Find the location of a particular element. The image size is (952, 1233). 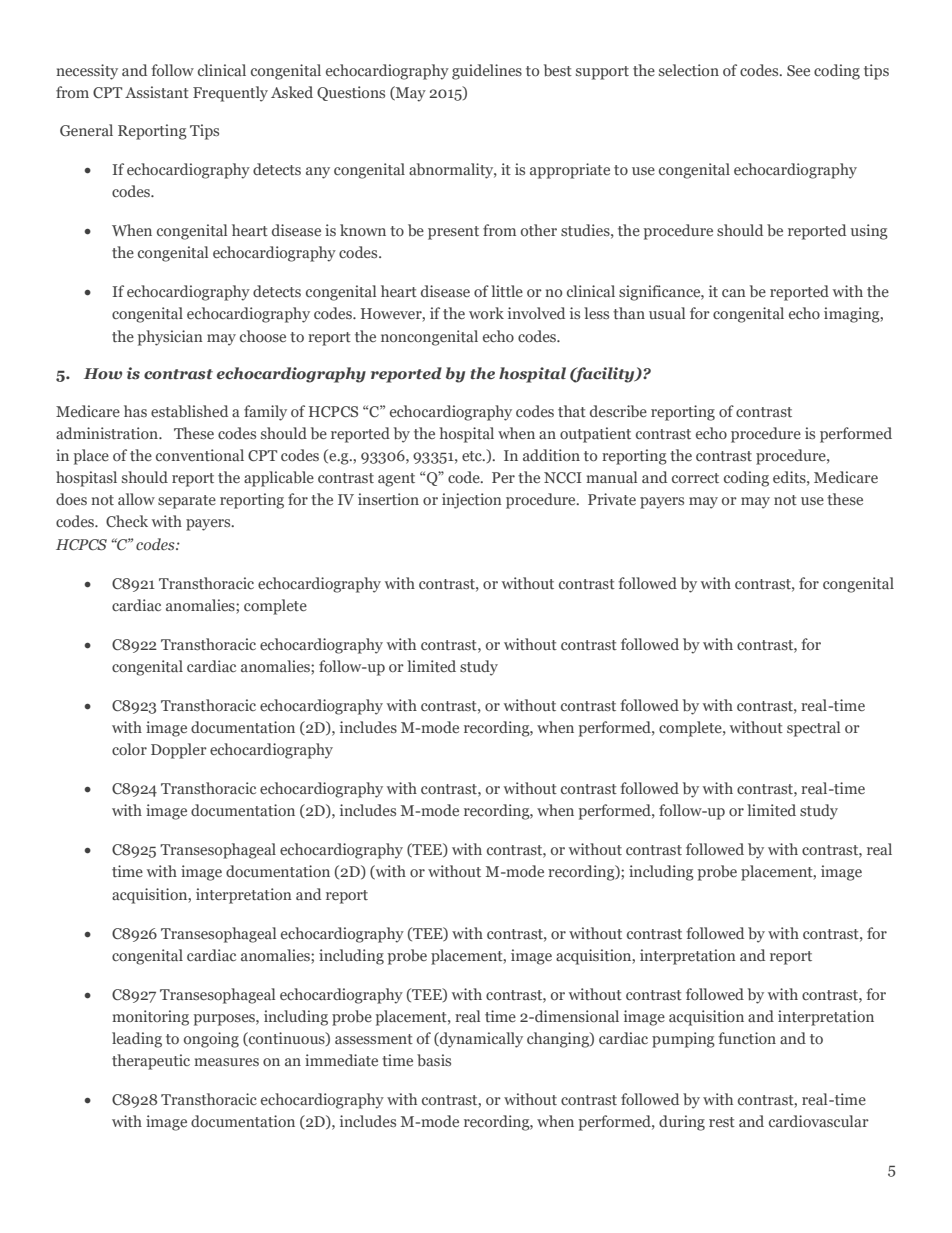

correct is located at coordinates (695, 478).
